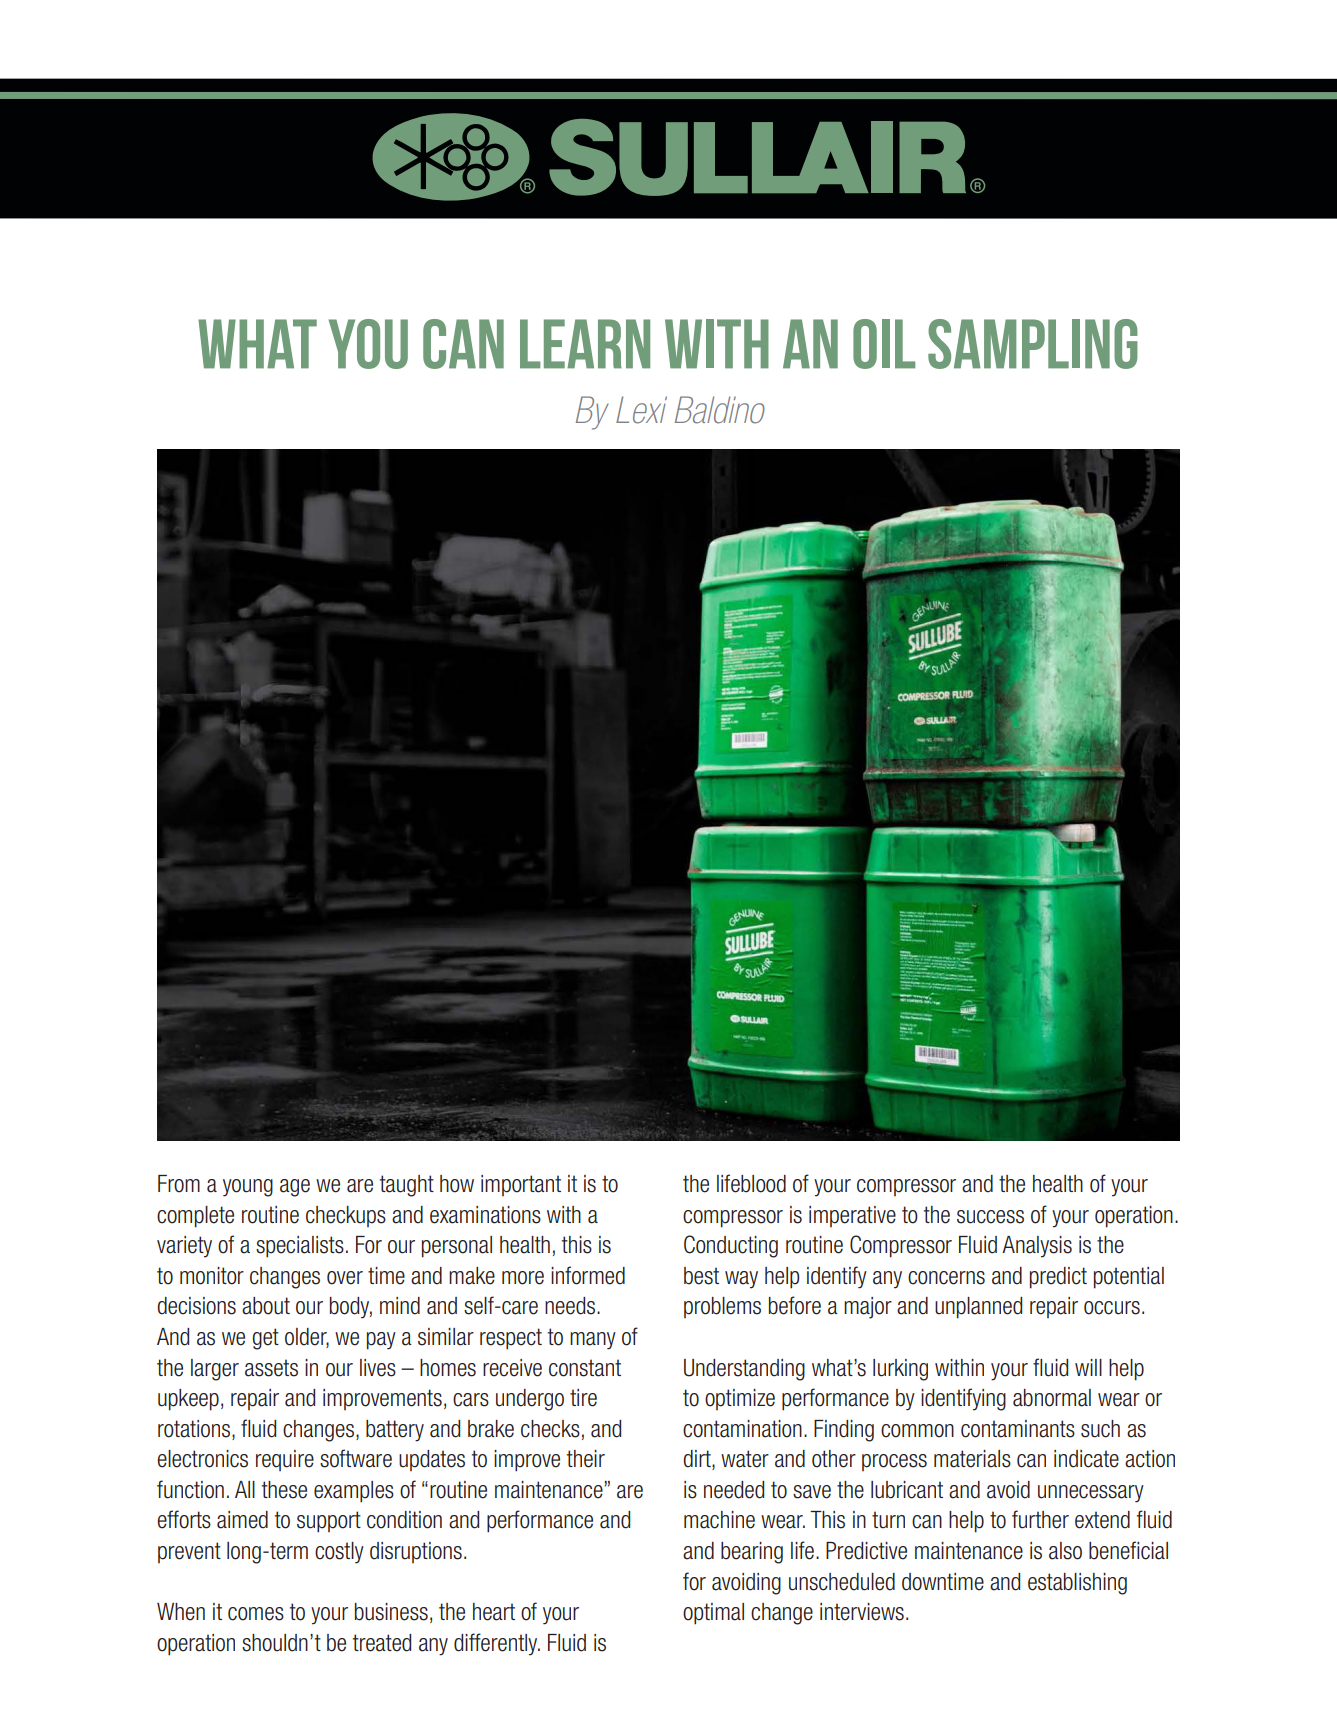  Describe the element at coordinates (248, 1188) in the document. I see `young` at that location.
